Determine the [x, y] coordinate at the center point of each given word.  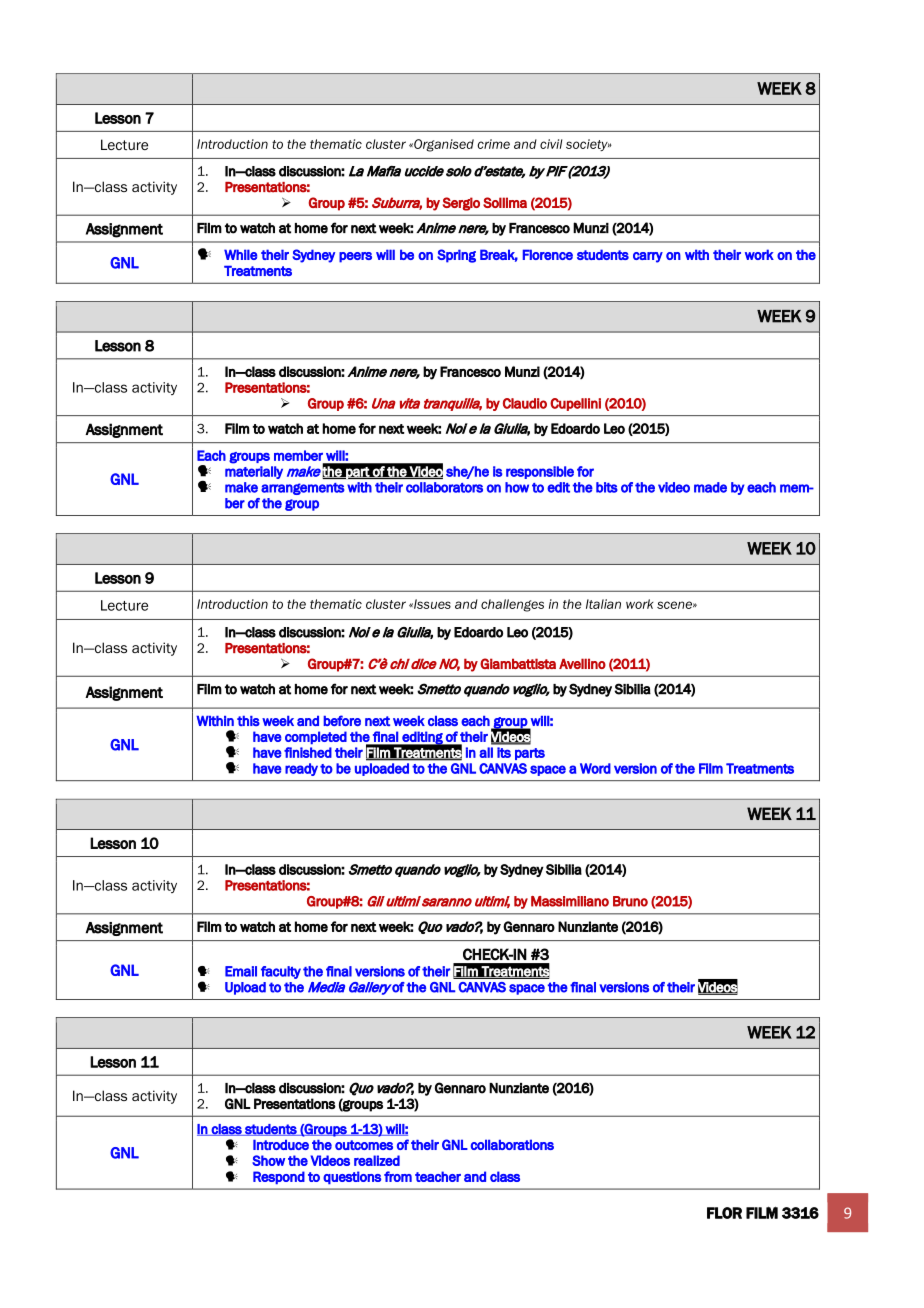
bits [607, 487]
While [240, 254]
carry [648, 257]
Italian [603, 604]
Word [595, 768]
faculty [281, 972]
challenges [512, 605]
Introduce [281, 1144]
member [298, 455]
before [342, 720]
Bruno [630, 901]
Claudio [525, 403]
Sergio [461, 204]
